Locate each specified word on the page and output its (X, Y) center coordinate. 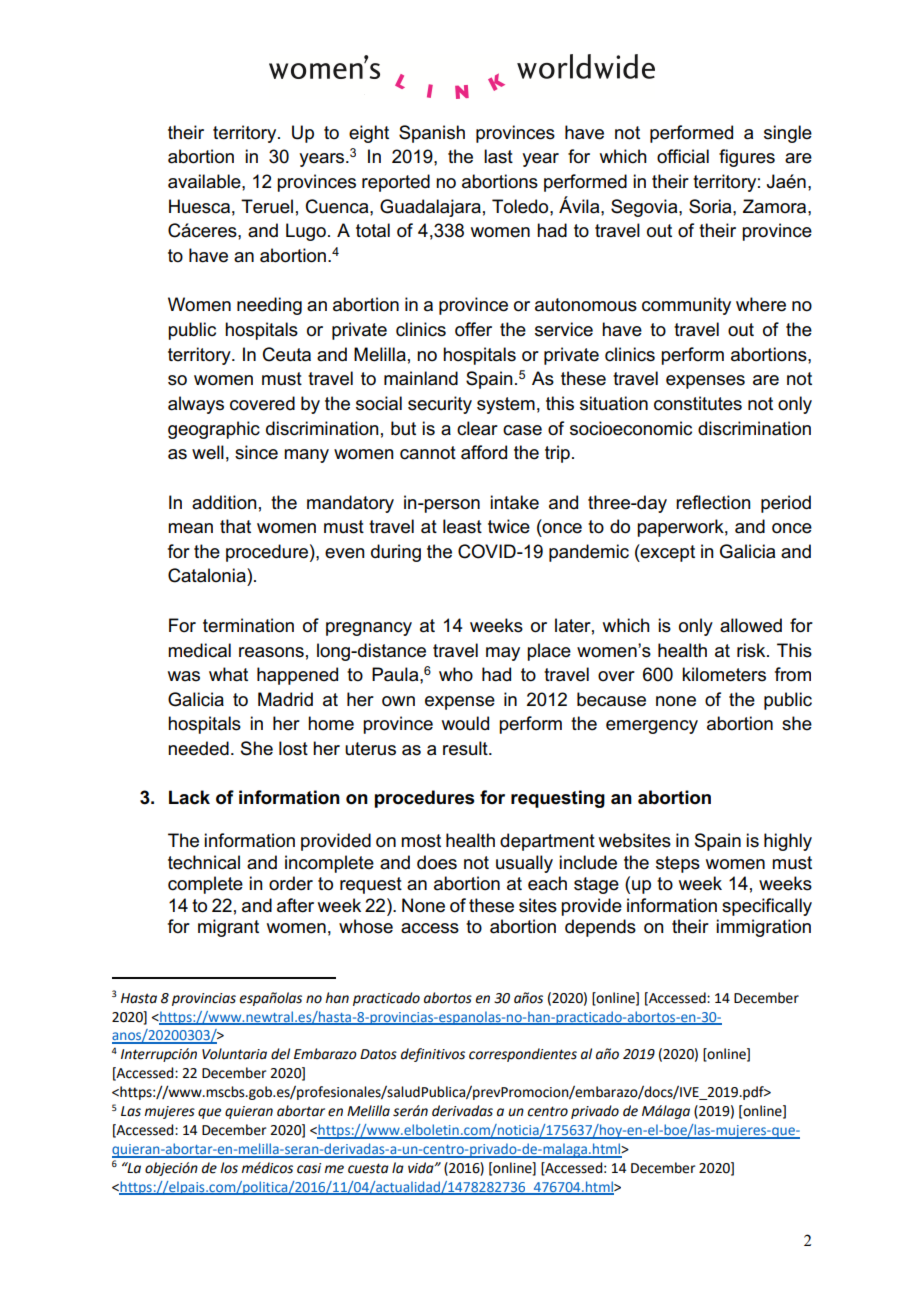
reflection (713, 502)
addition (224, 502)
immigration (763, 928)
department (547, 842)
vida (422, 1168)
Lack (189, 797)
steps (678, 864)
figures (747, 158)
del (280, 1054)
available (205, 181)
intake (514, 502)
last (498, 156)
